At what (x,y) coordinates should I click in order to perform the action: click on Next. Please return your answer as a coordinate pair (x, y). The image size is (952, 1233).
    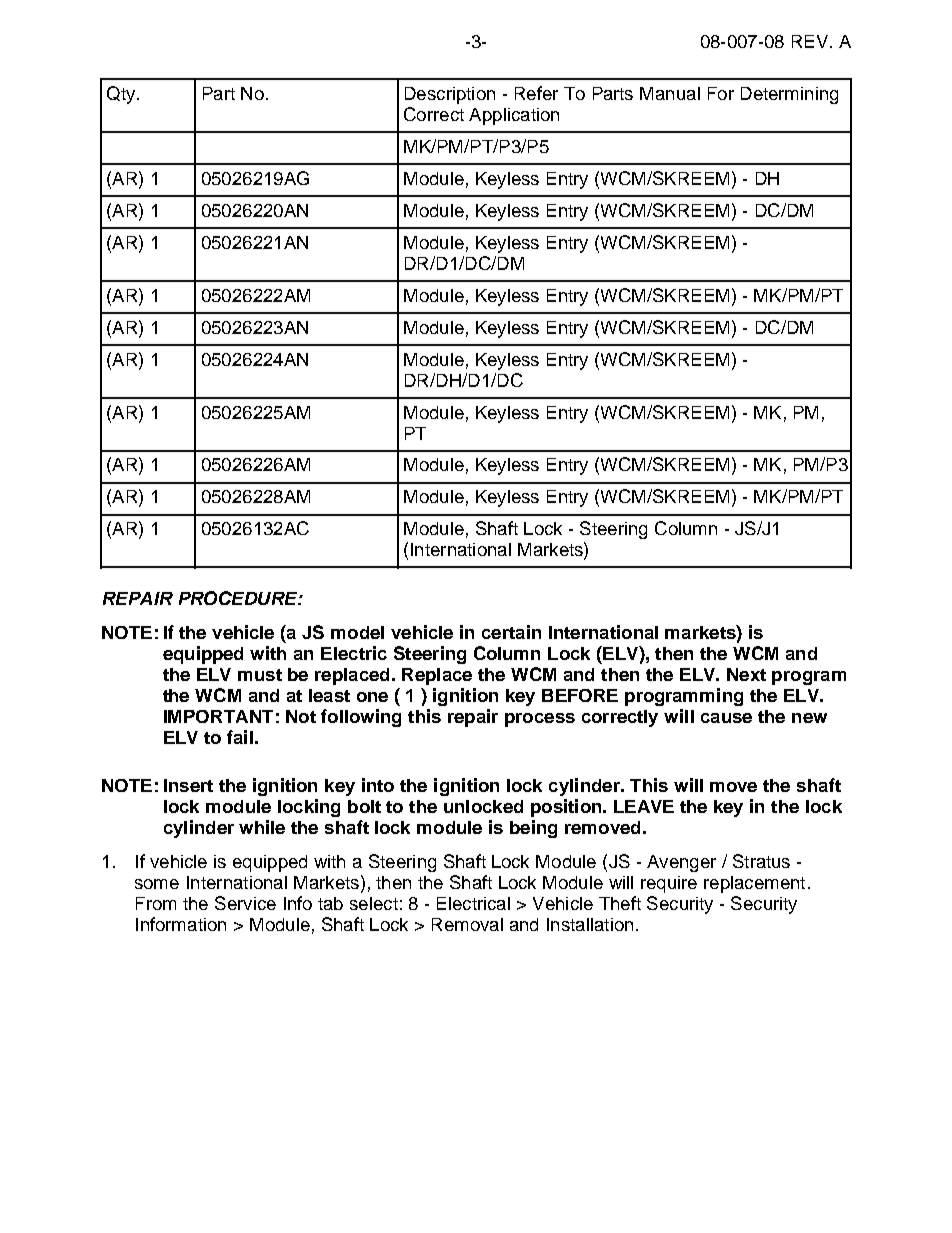
    Looking at the image, I should click on (746, 674).
